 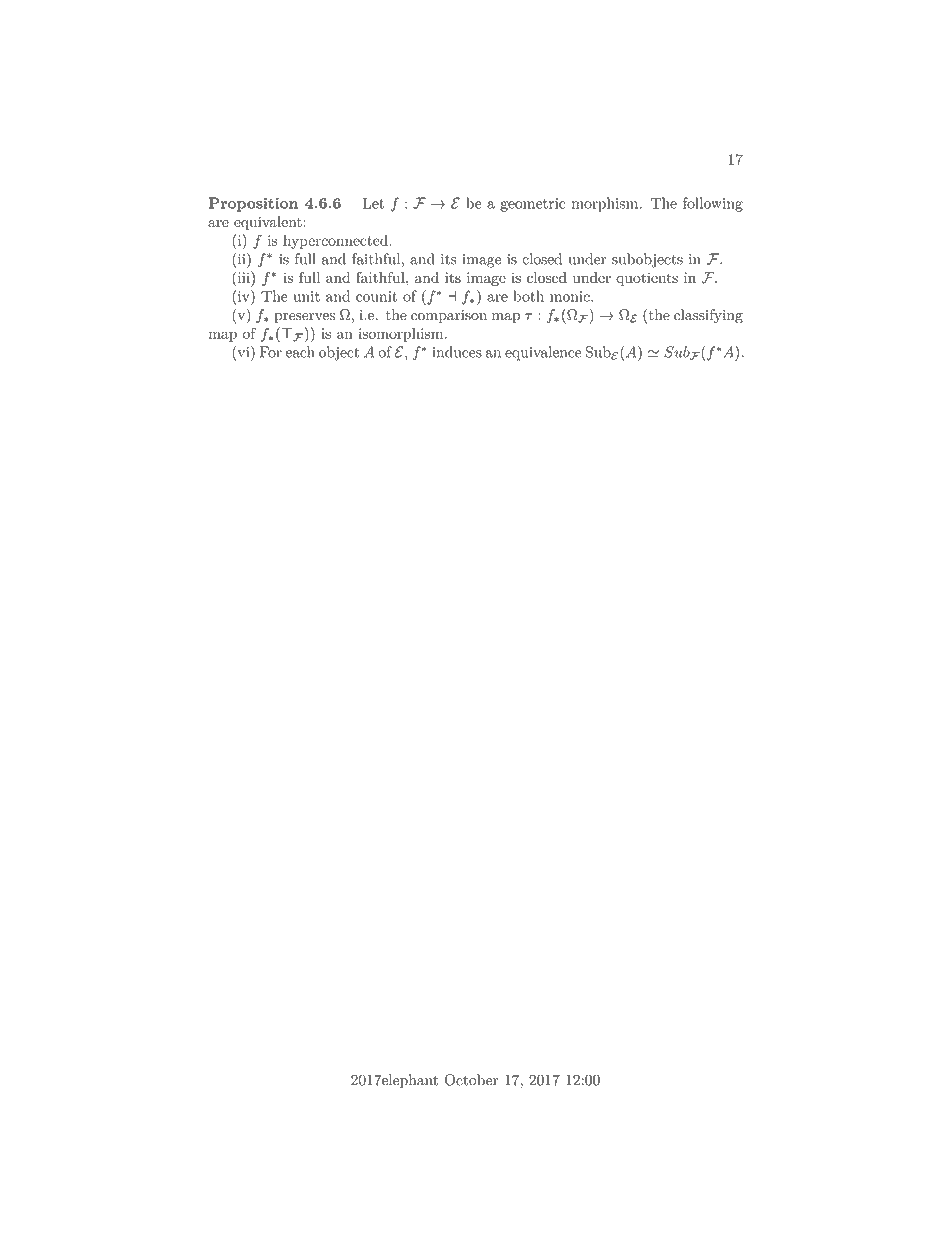 I want to click on preserves, so click(x=304, y=318).
